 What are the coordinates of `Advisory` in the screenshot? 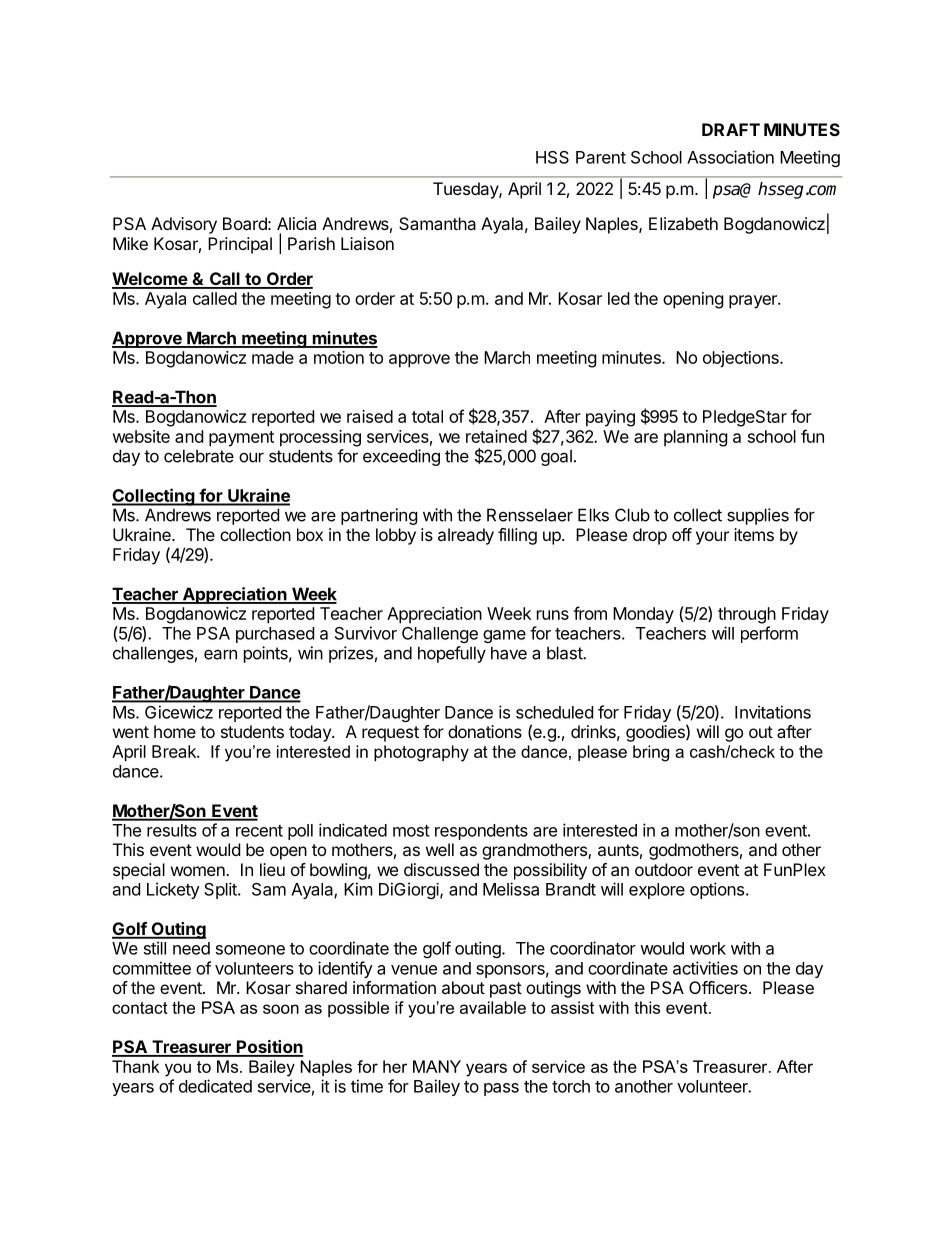 It's located at (184, 225).
